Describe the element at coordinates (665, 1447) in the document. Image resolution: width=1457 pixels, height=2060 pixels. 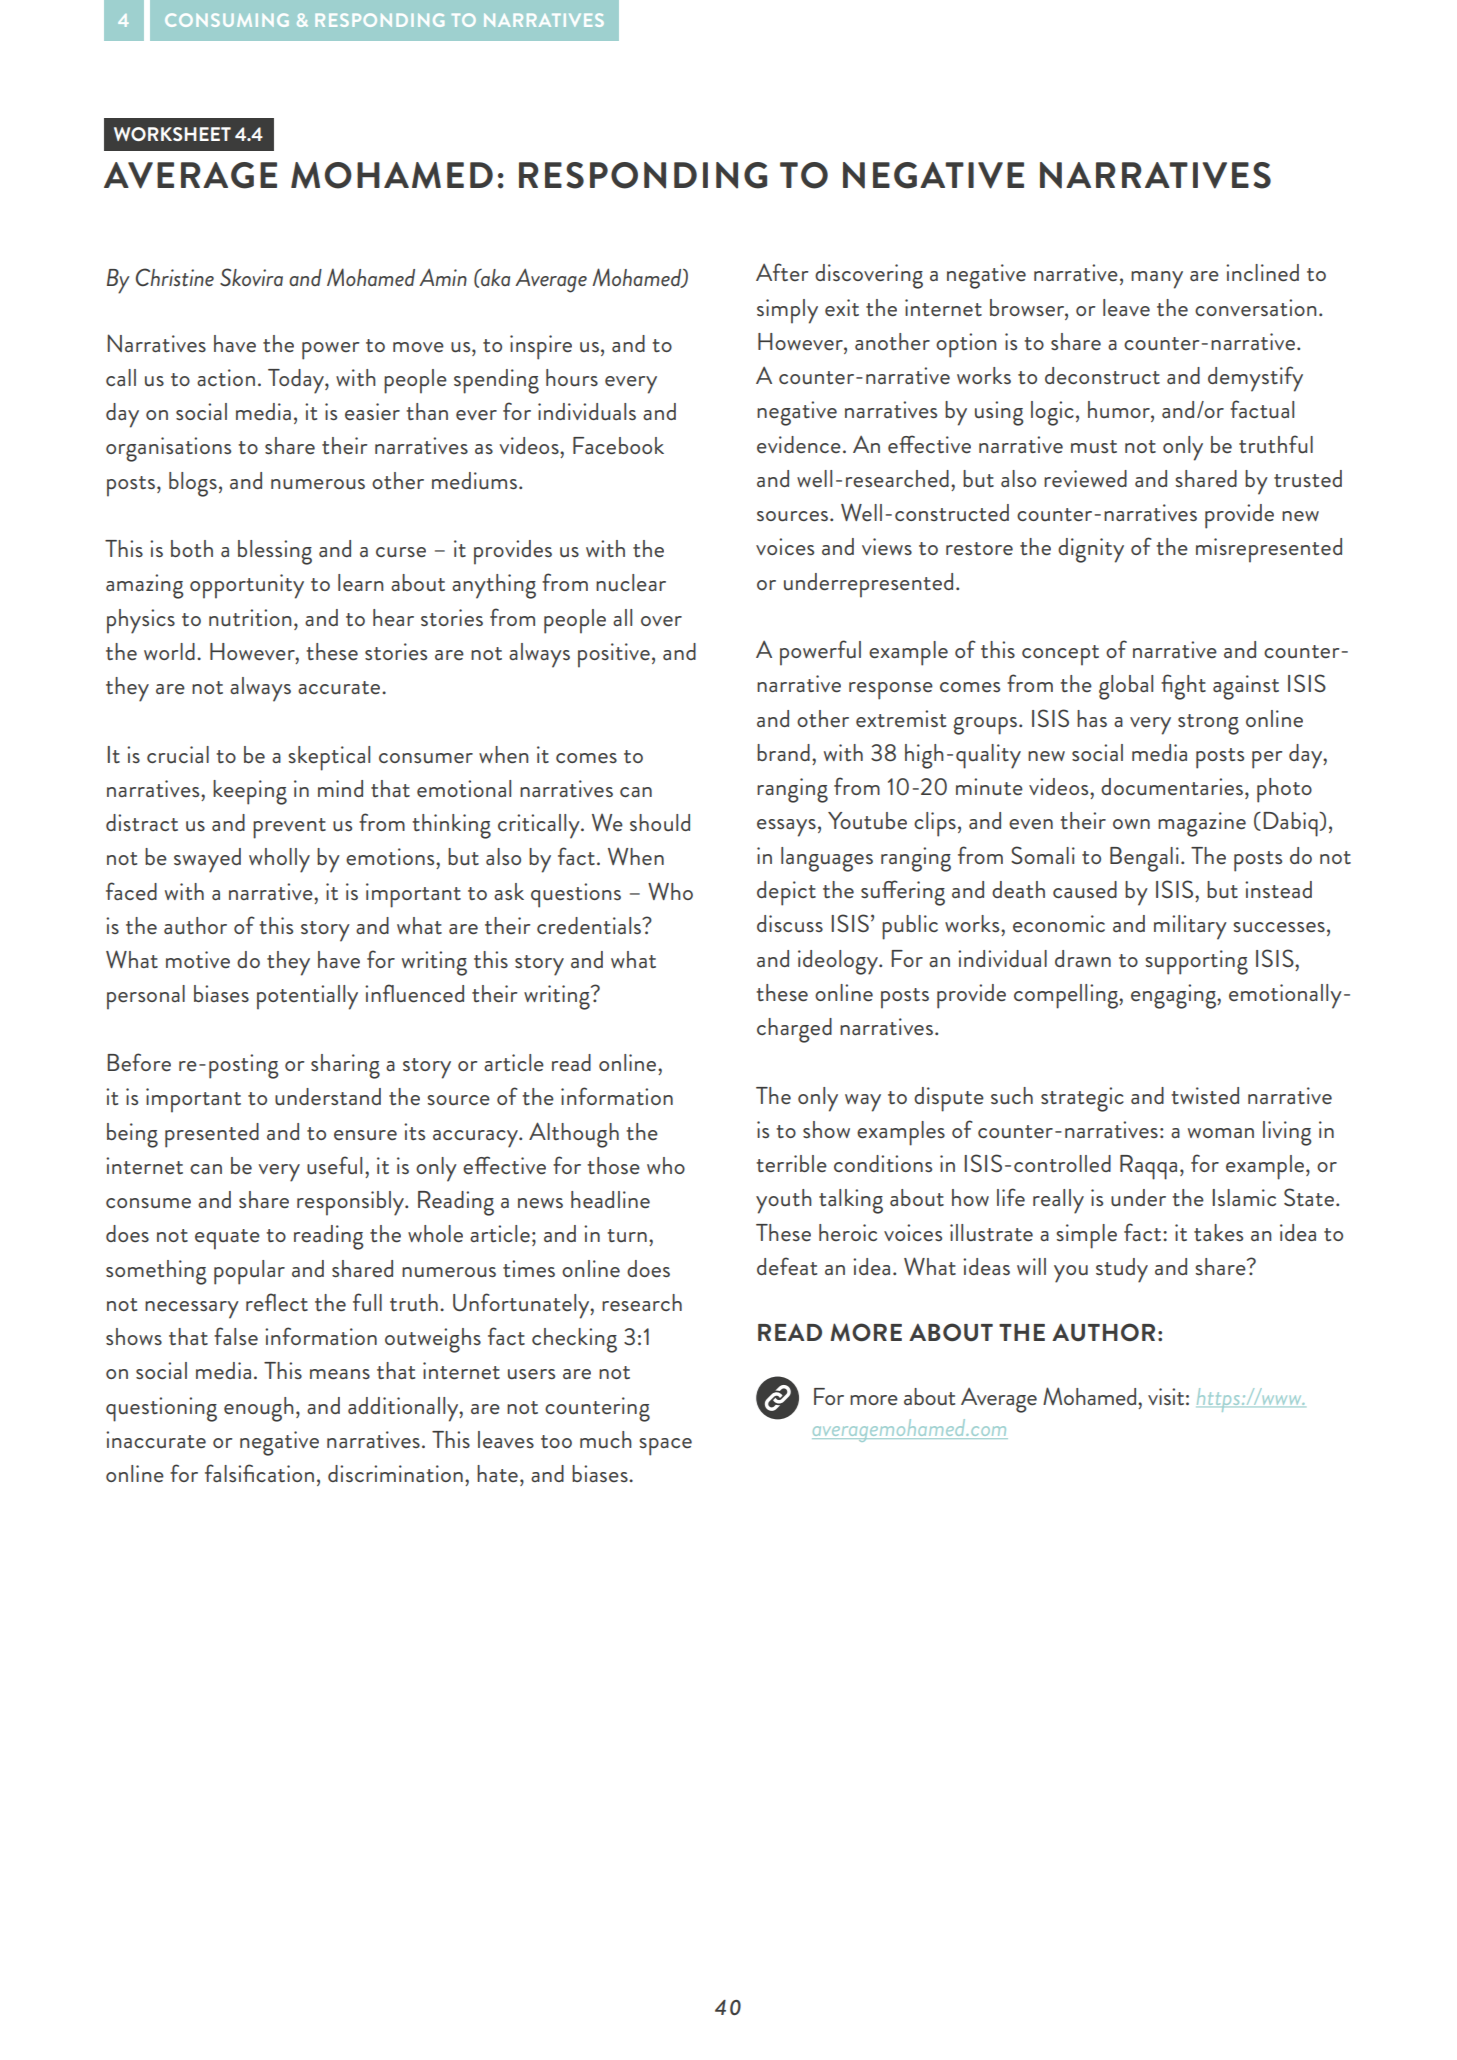
I see `space` at that location.
